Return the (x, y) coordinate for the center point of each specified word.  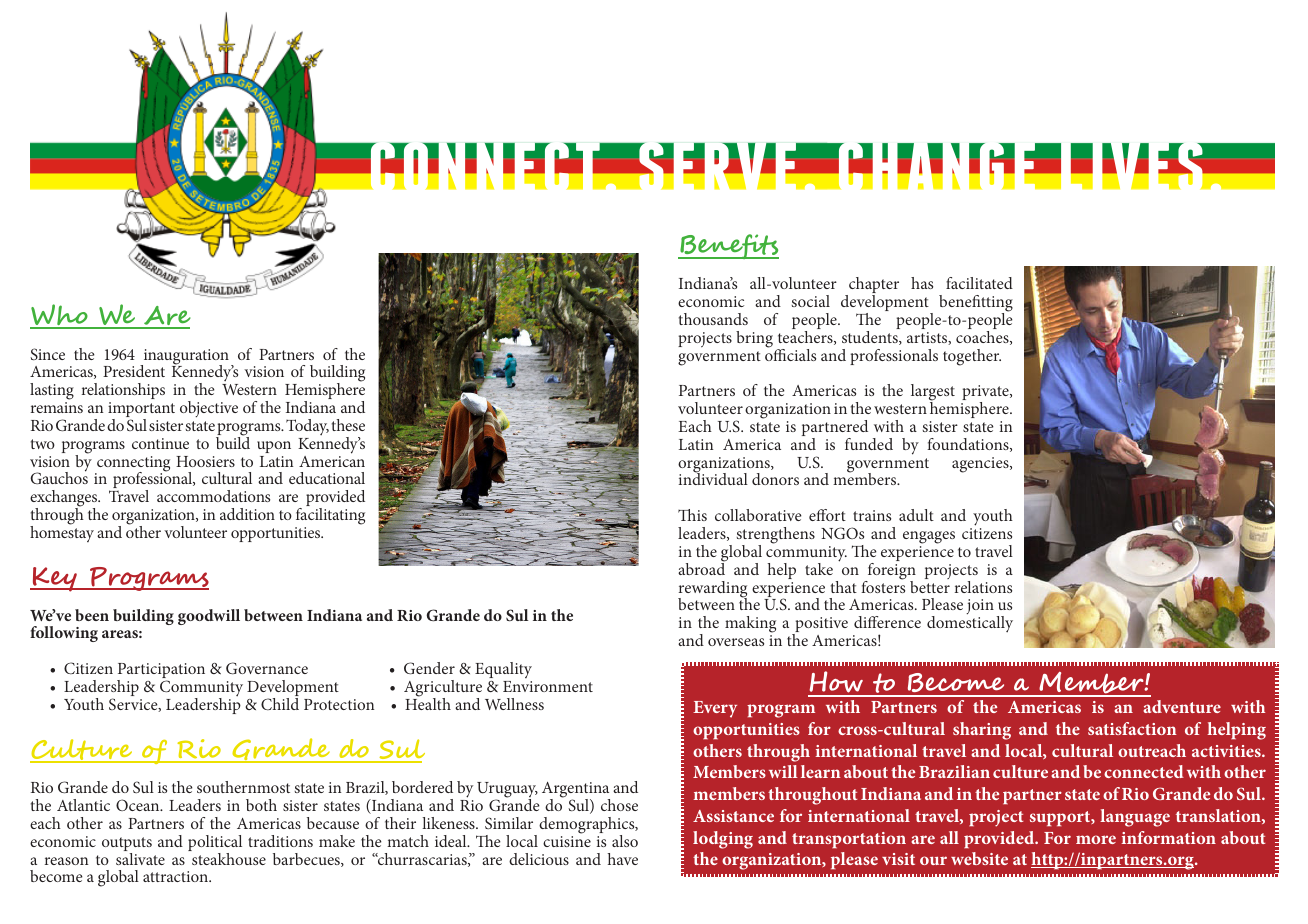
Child (280, 704)
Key (54, 579)
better (930, 585)
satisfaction (1132, 728)
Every (715, 709)
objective (209, 409)
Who (60, 316)
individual (713, 478)
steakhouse (228, 857)
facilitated (979, 283)
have (623, 859)
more (1096, 839)
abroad (701, 568)
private (986, 394)
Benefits (728, 246)
